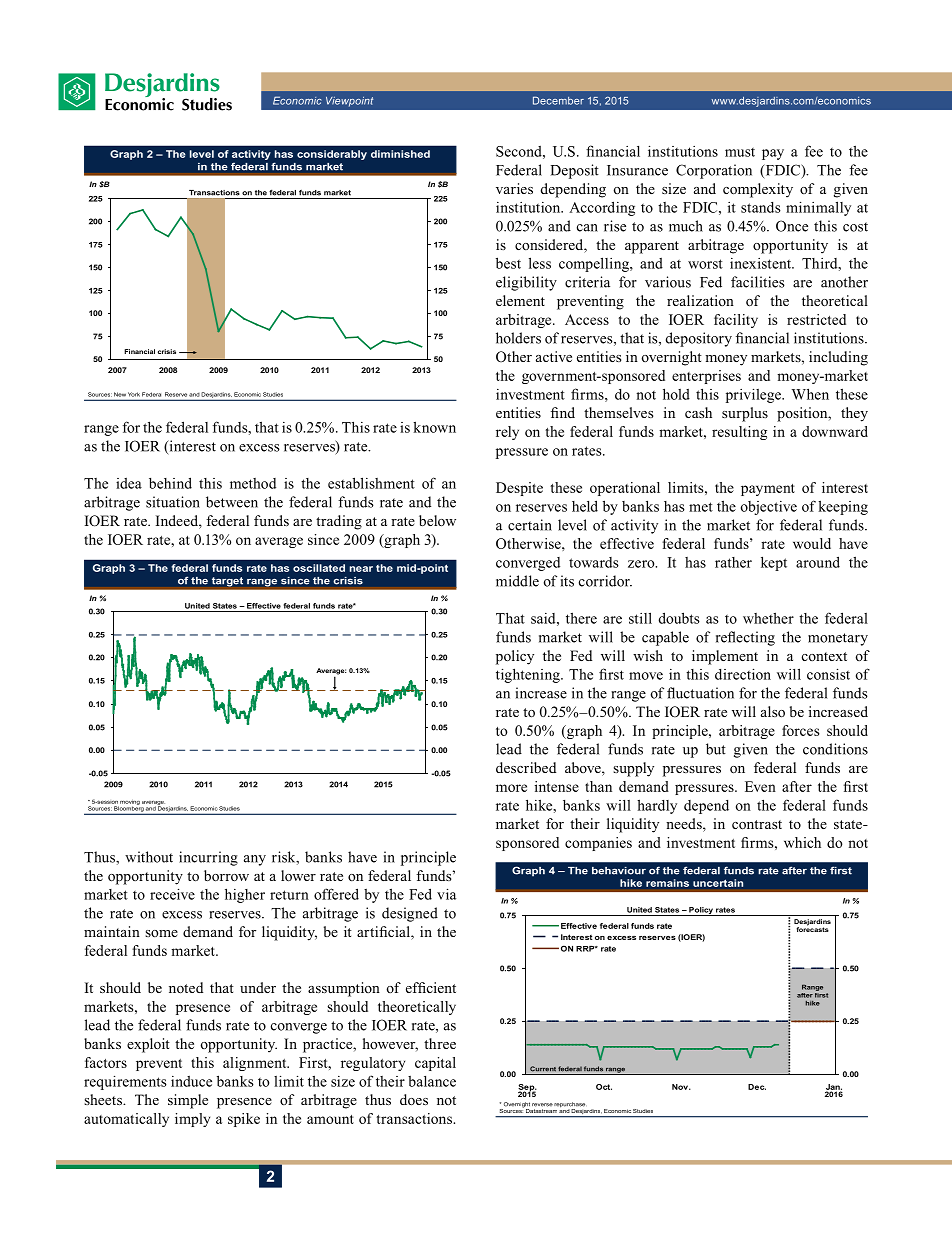 Image resolution: width=952 pixels, height=1233 pixels. I want to click on diminished, so click(400, 154).
